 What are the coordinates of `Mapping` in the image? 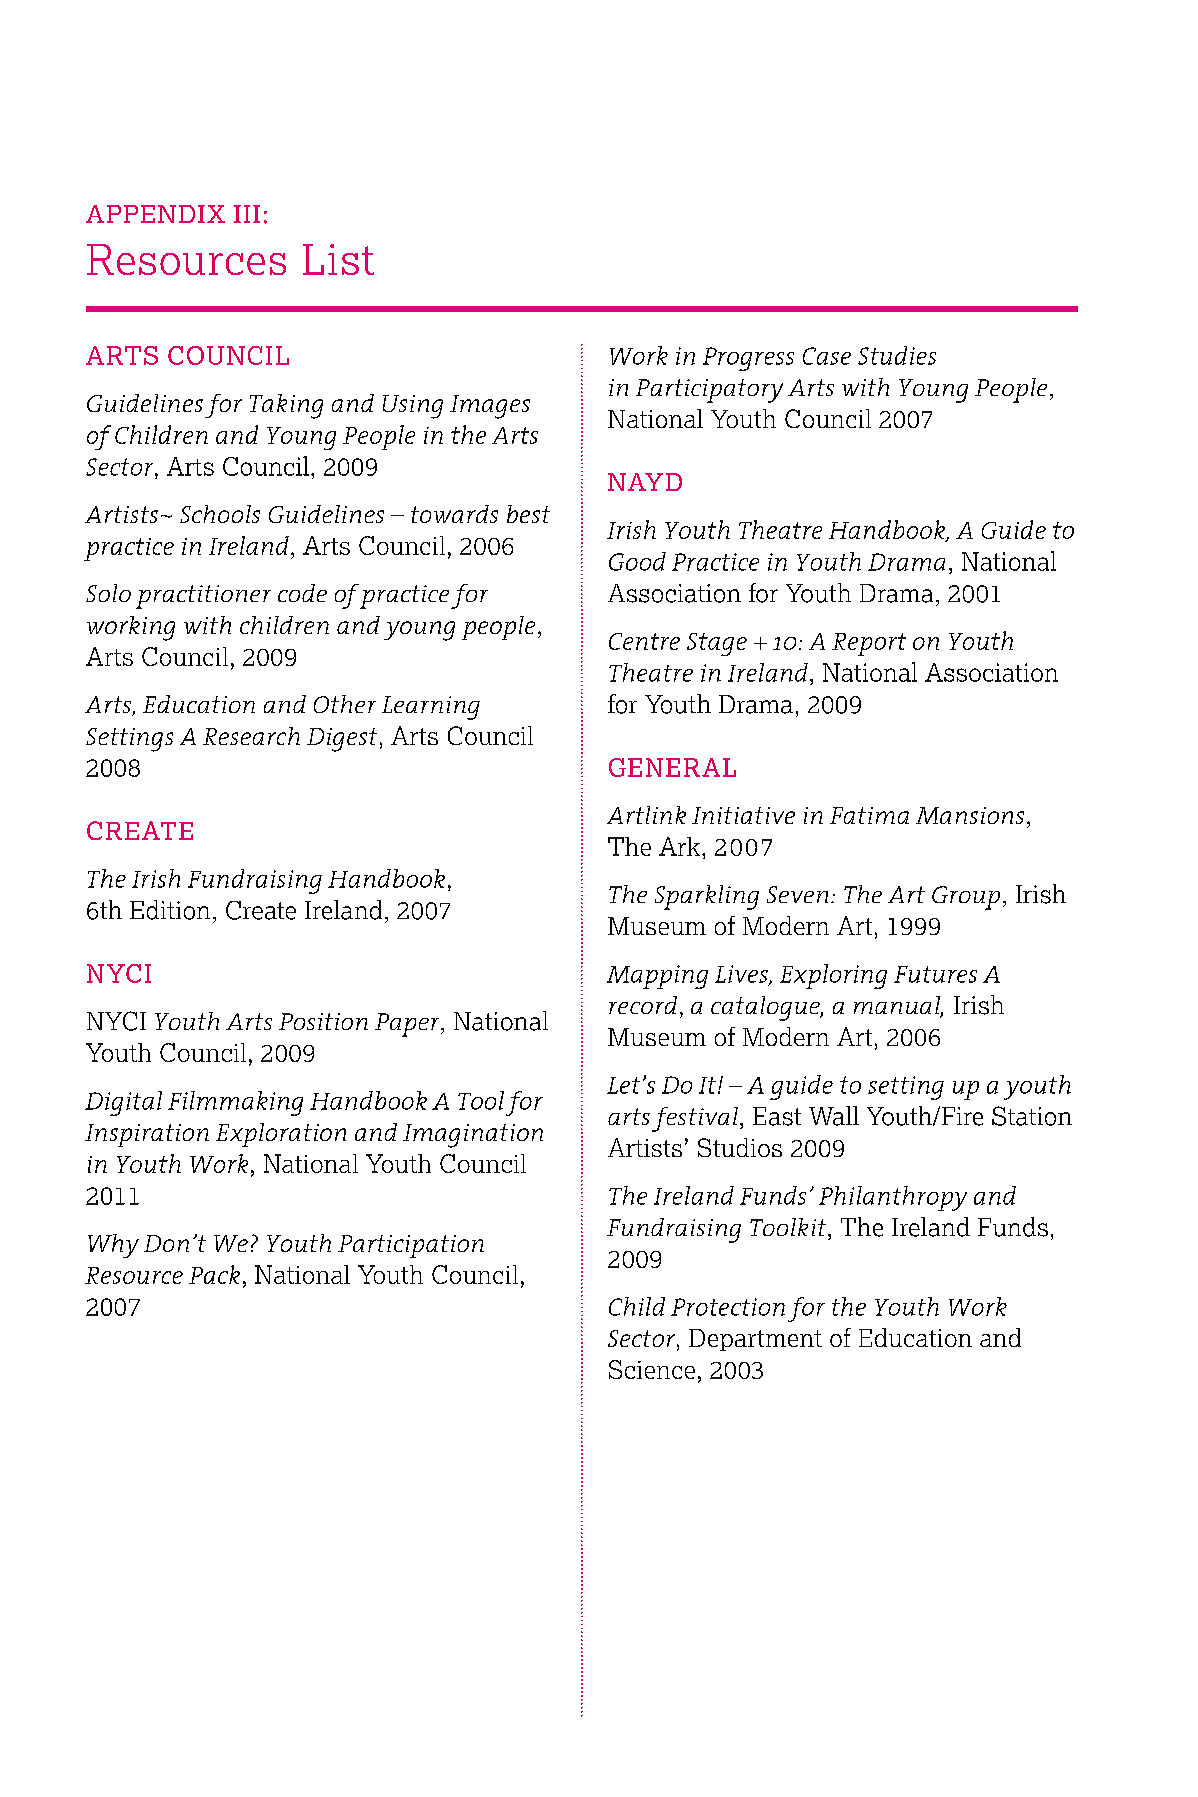 It's located at (657, 977).
